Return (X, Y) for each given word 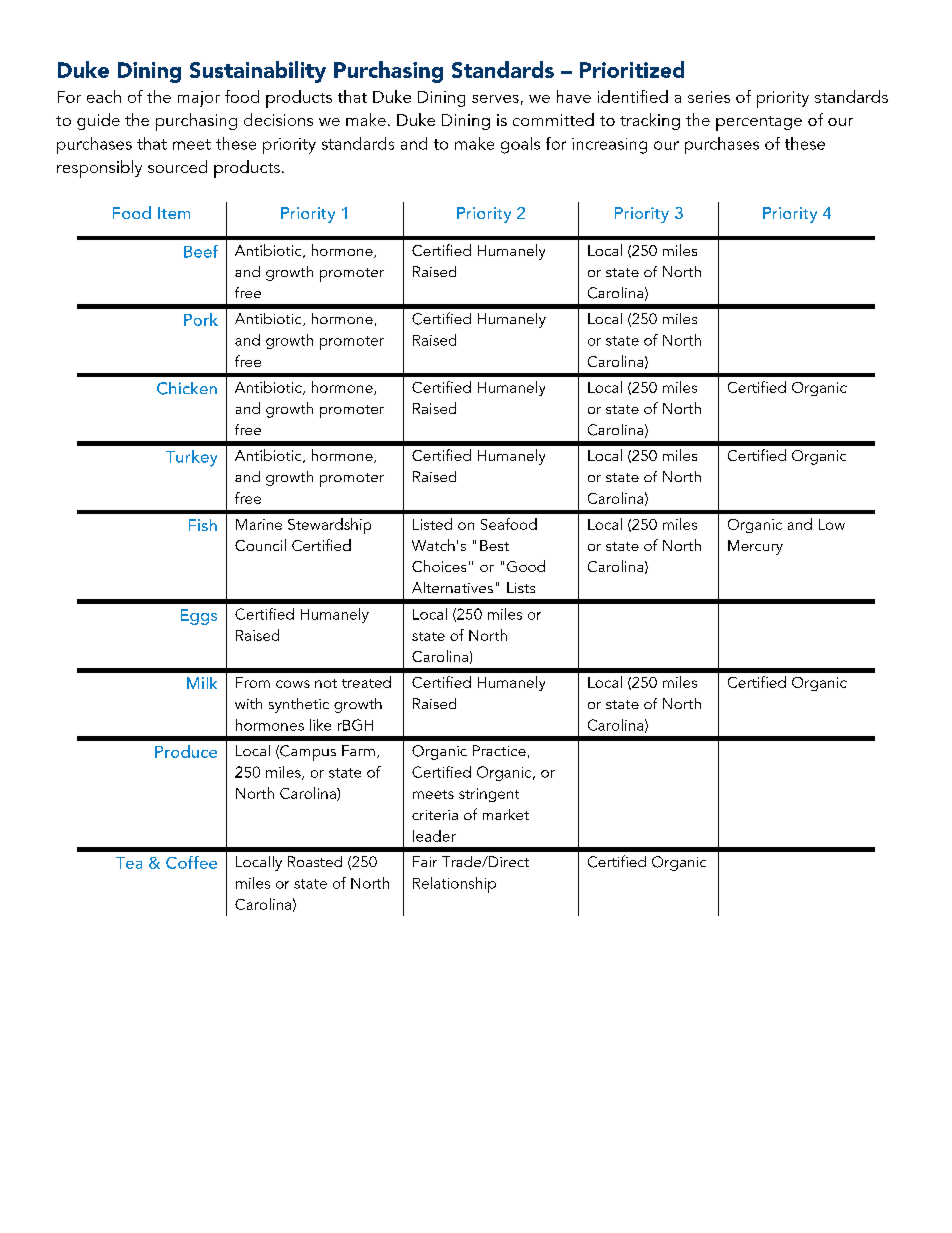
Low (832, 524)
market (506, 814)
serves (495, 99)
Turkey (191, 458)
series (709, 97)
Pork (201, 319)
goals (520, 145)
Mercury (755, 547)
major (199, 99)
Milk (202, 683)
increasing (609, 146)
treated (366, 682)
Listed (432, 524)
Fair (425, 861)
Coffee (191, 862)
